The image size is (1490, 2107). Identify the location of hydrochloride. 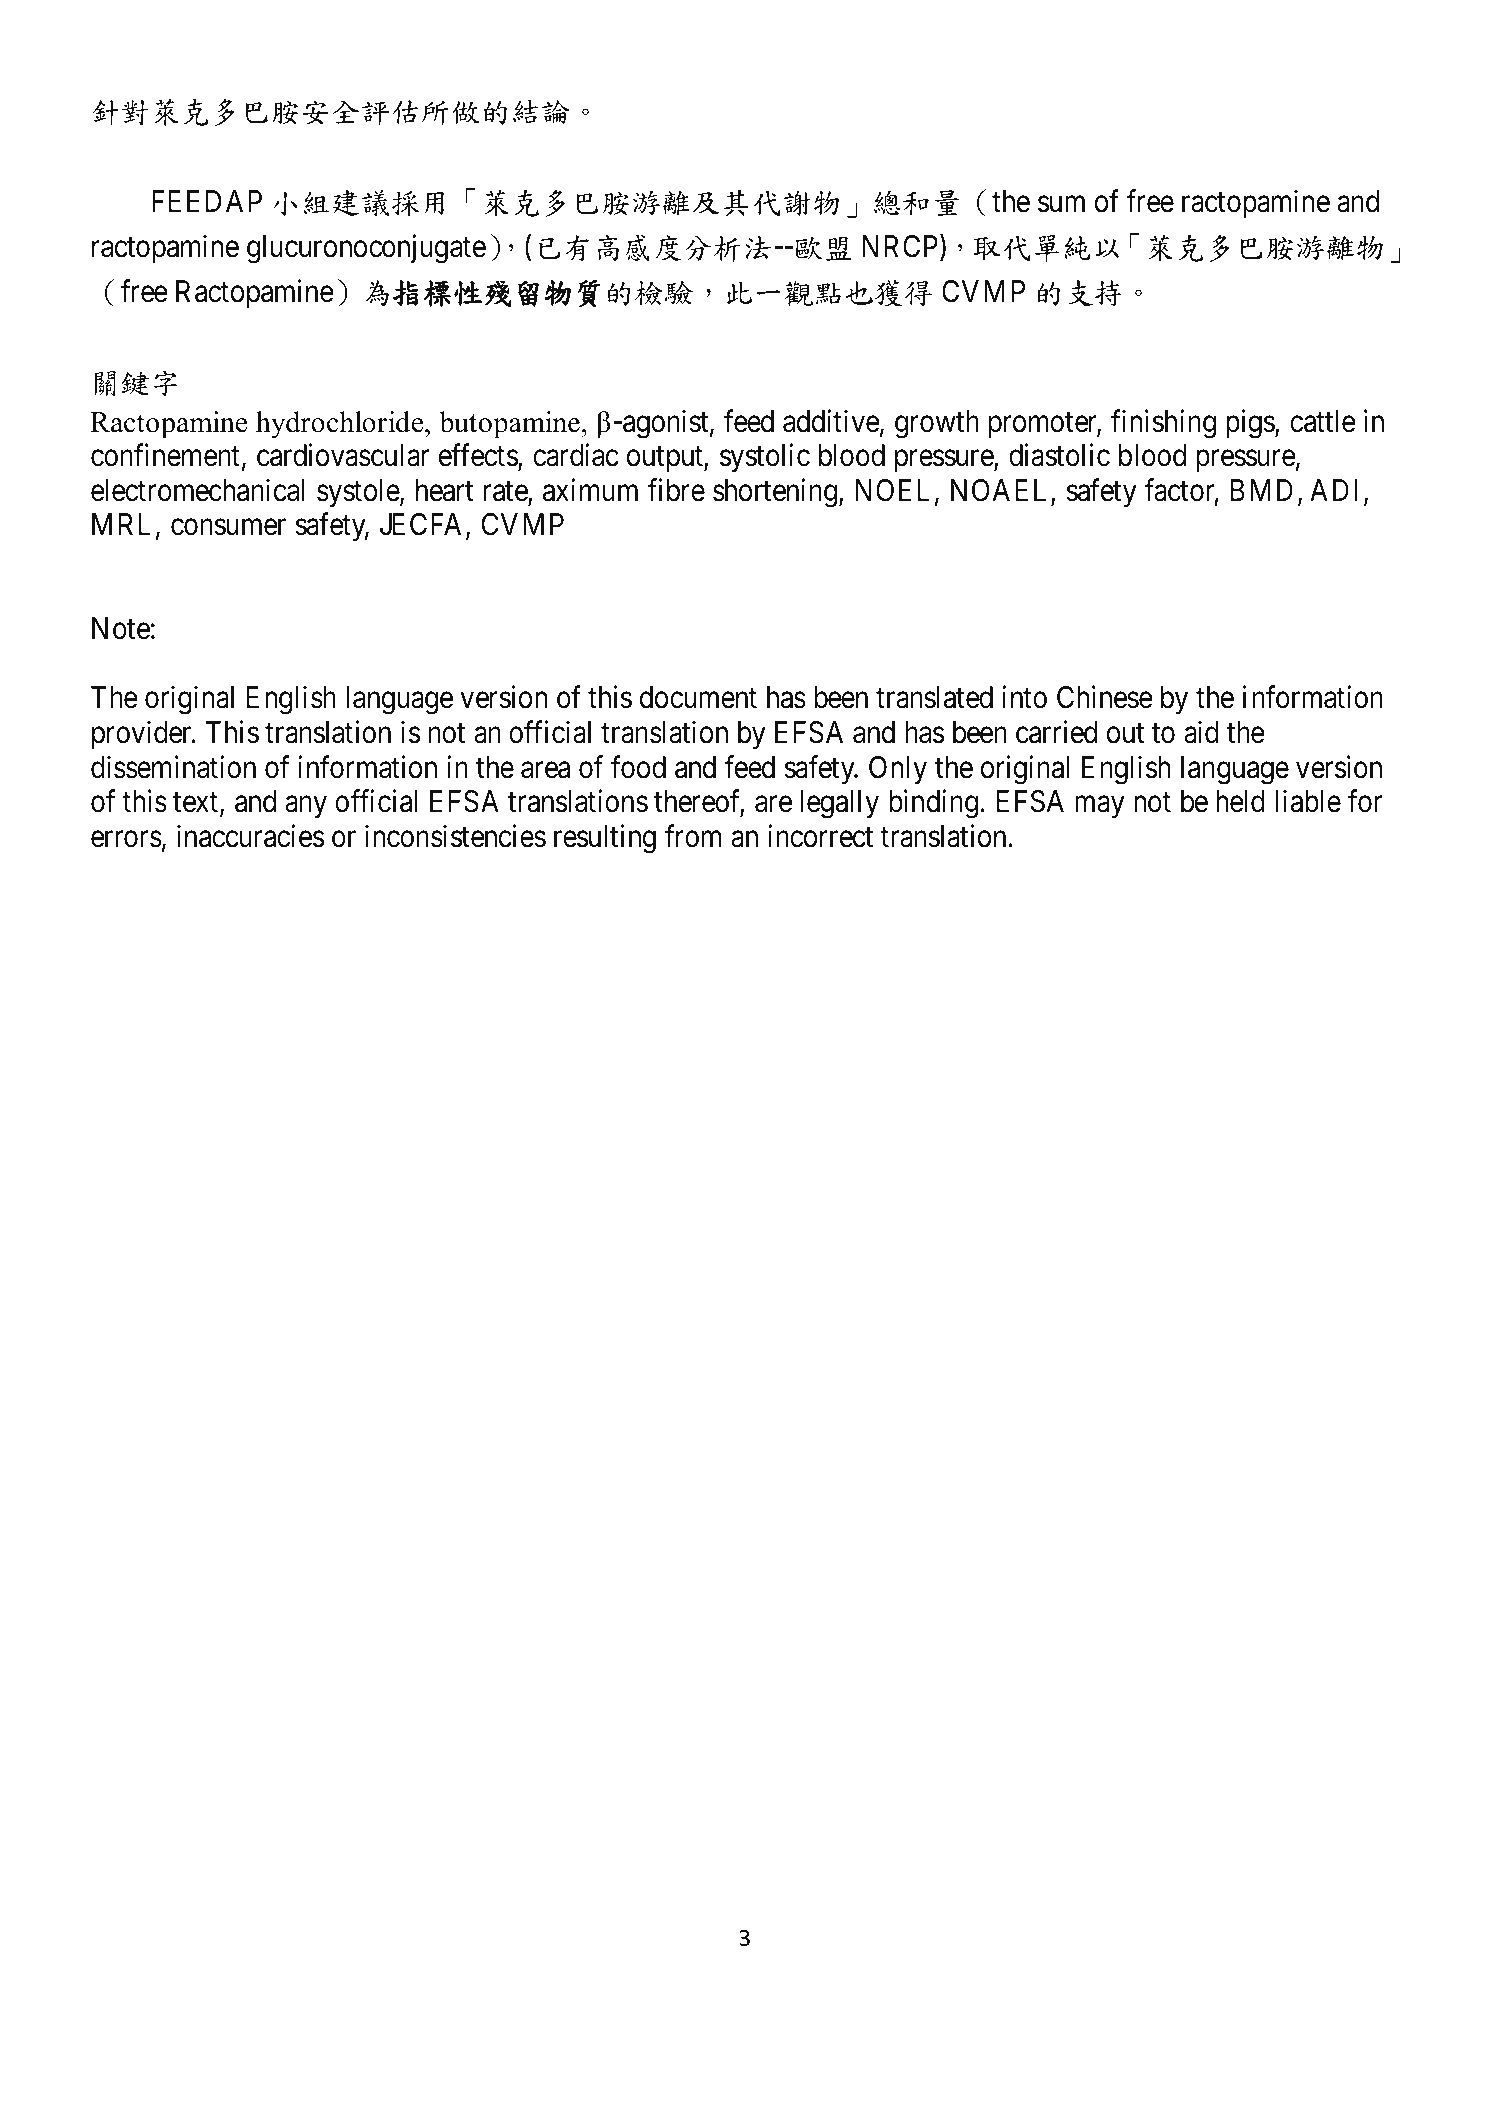
(341, 425).
